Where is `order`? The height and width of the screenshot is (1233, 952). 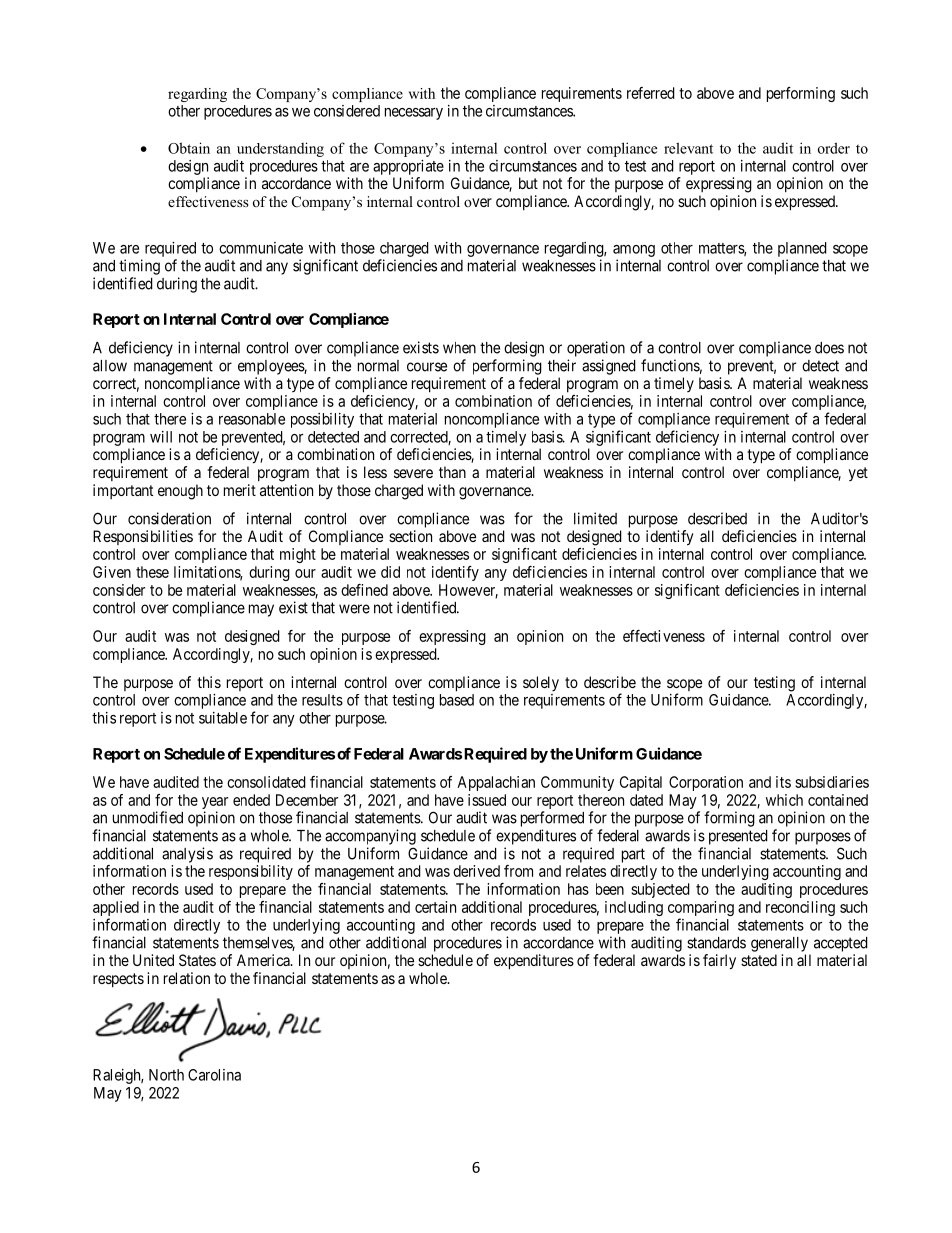 order is located at coordinates (834, 148).
